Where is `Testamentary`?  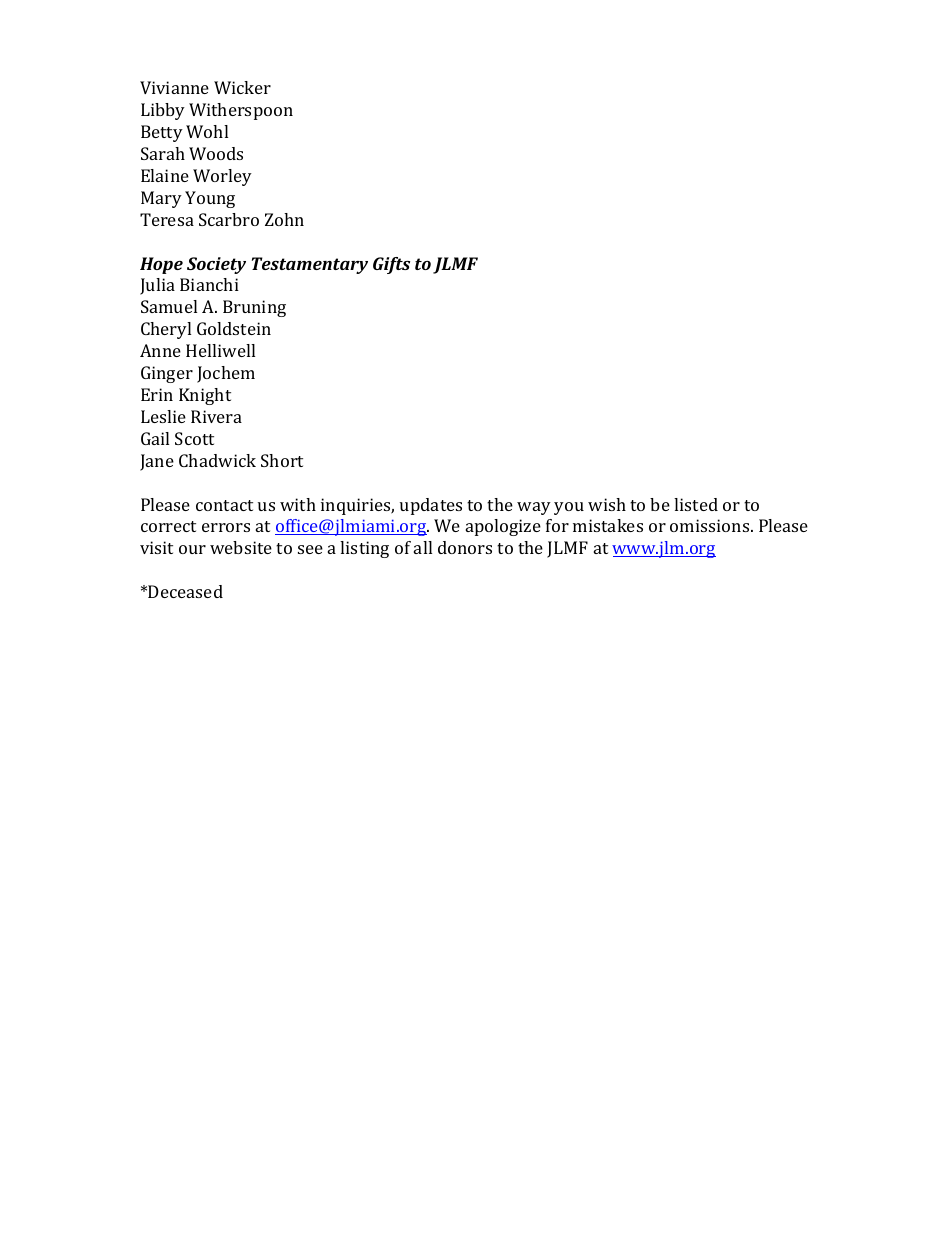
Testamentary is located at coordinates (310, 265).
